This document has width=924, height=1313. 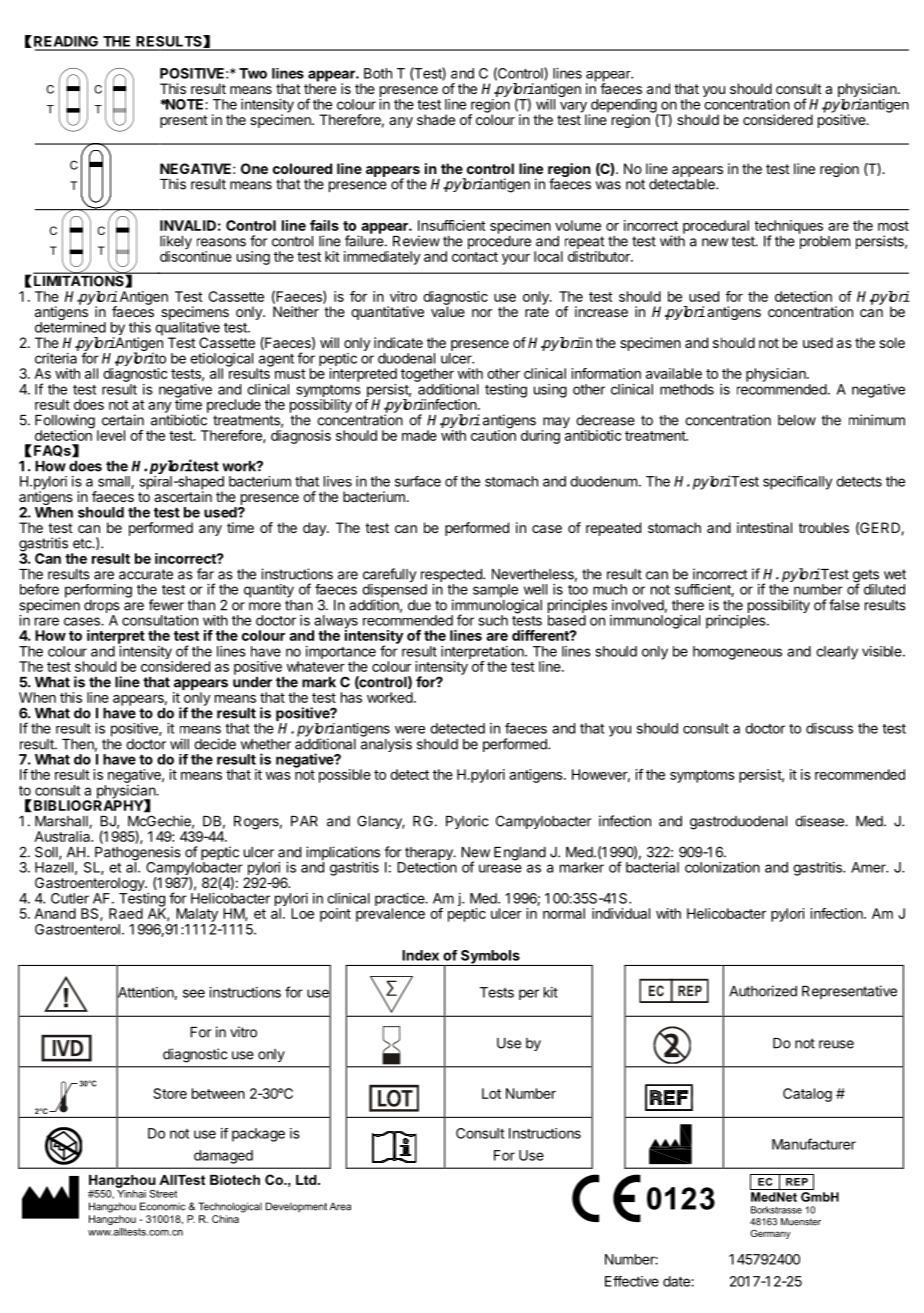 I want to click on together, so click(x=427, y=375).
